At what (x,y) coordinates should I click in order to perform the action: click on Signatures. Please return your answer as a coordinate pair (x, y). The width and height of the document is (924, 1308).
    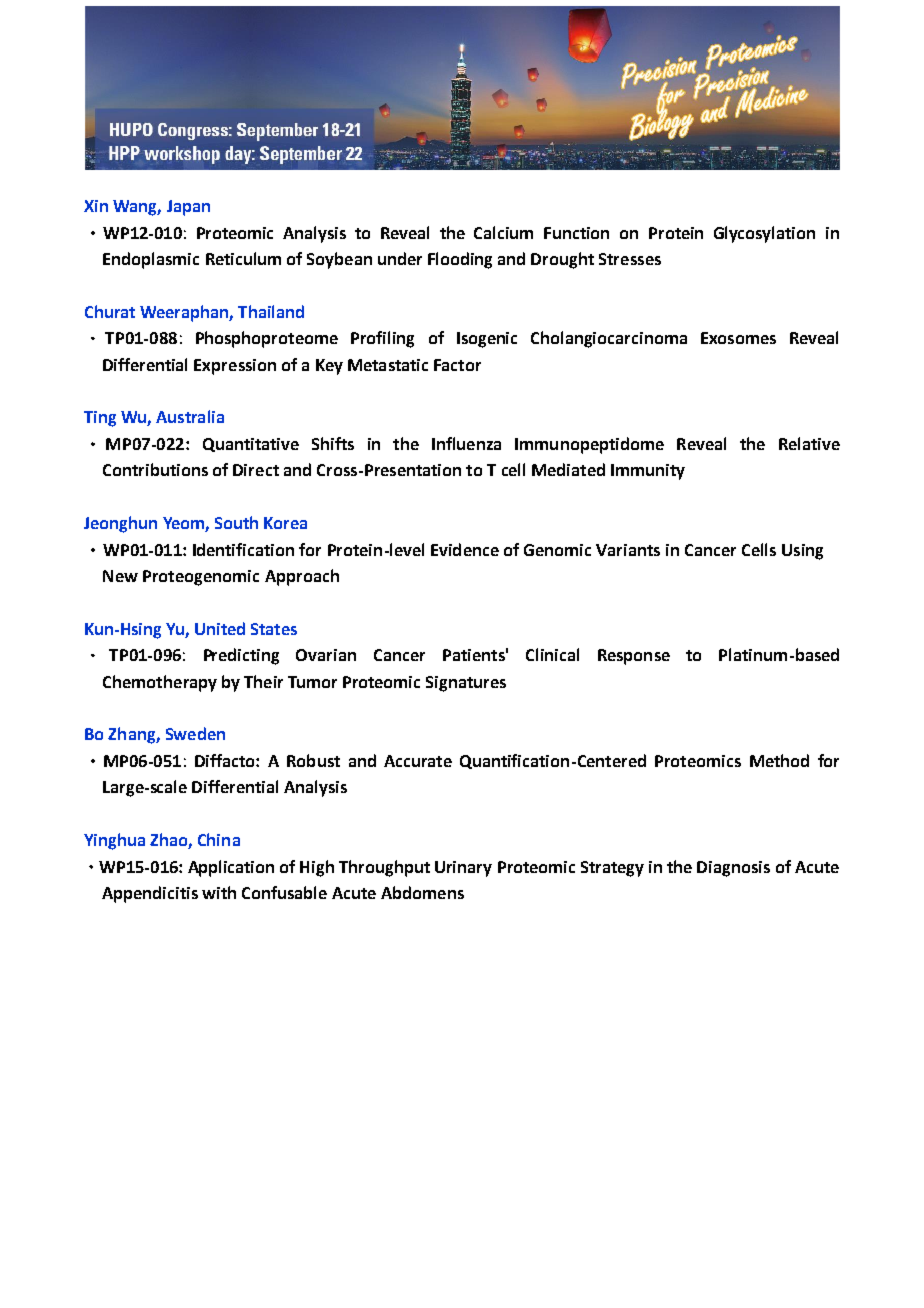
    Looking at the image, I should click on (466, 684).
